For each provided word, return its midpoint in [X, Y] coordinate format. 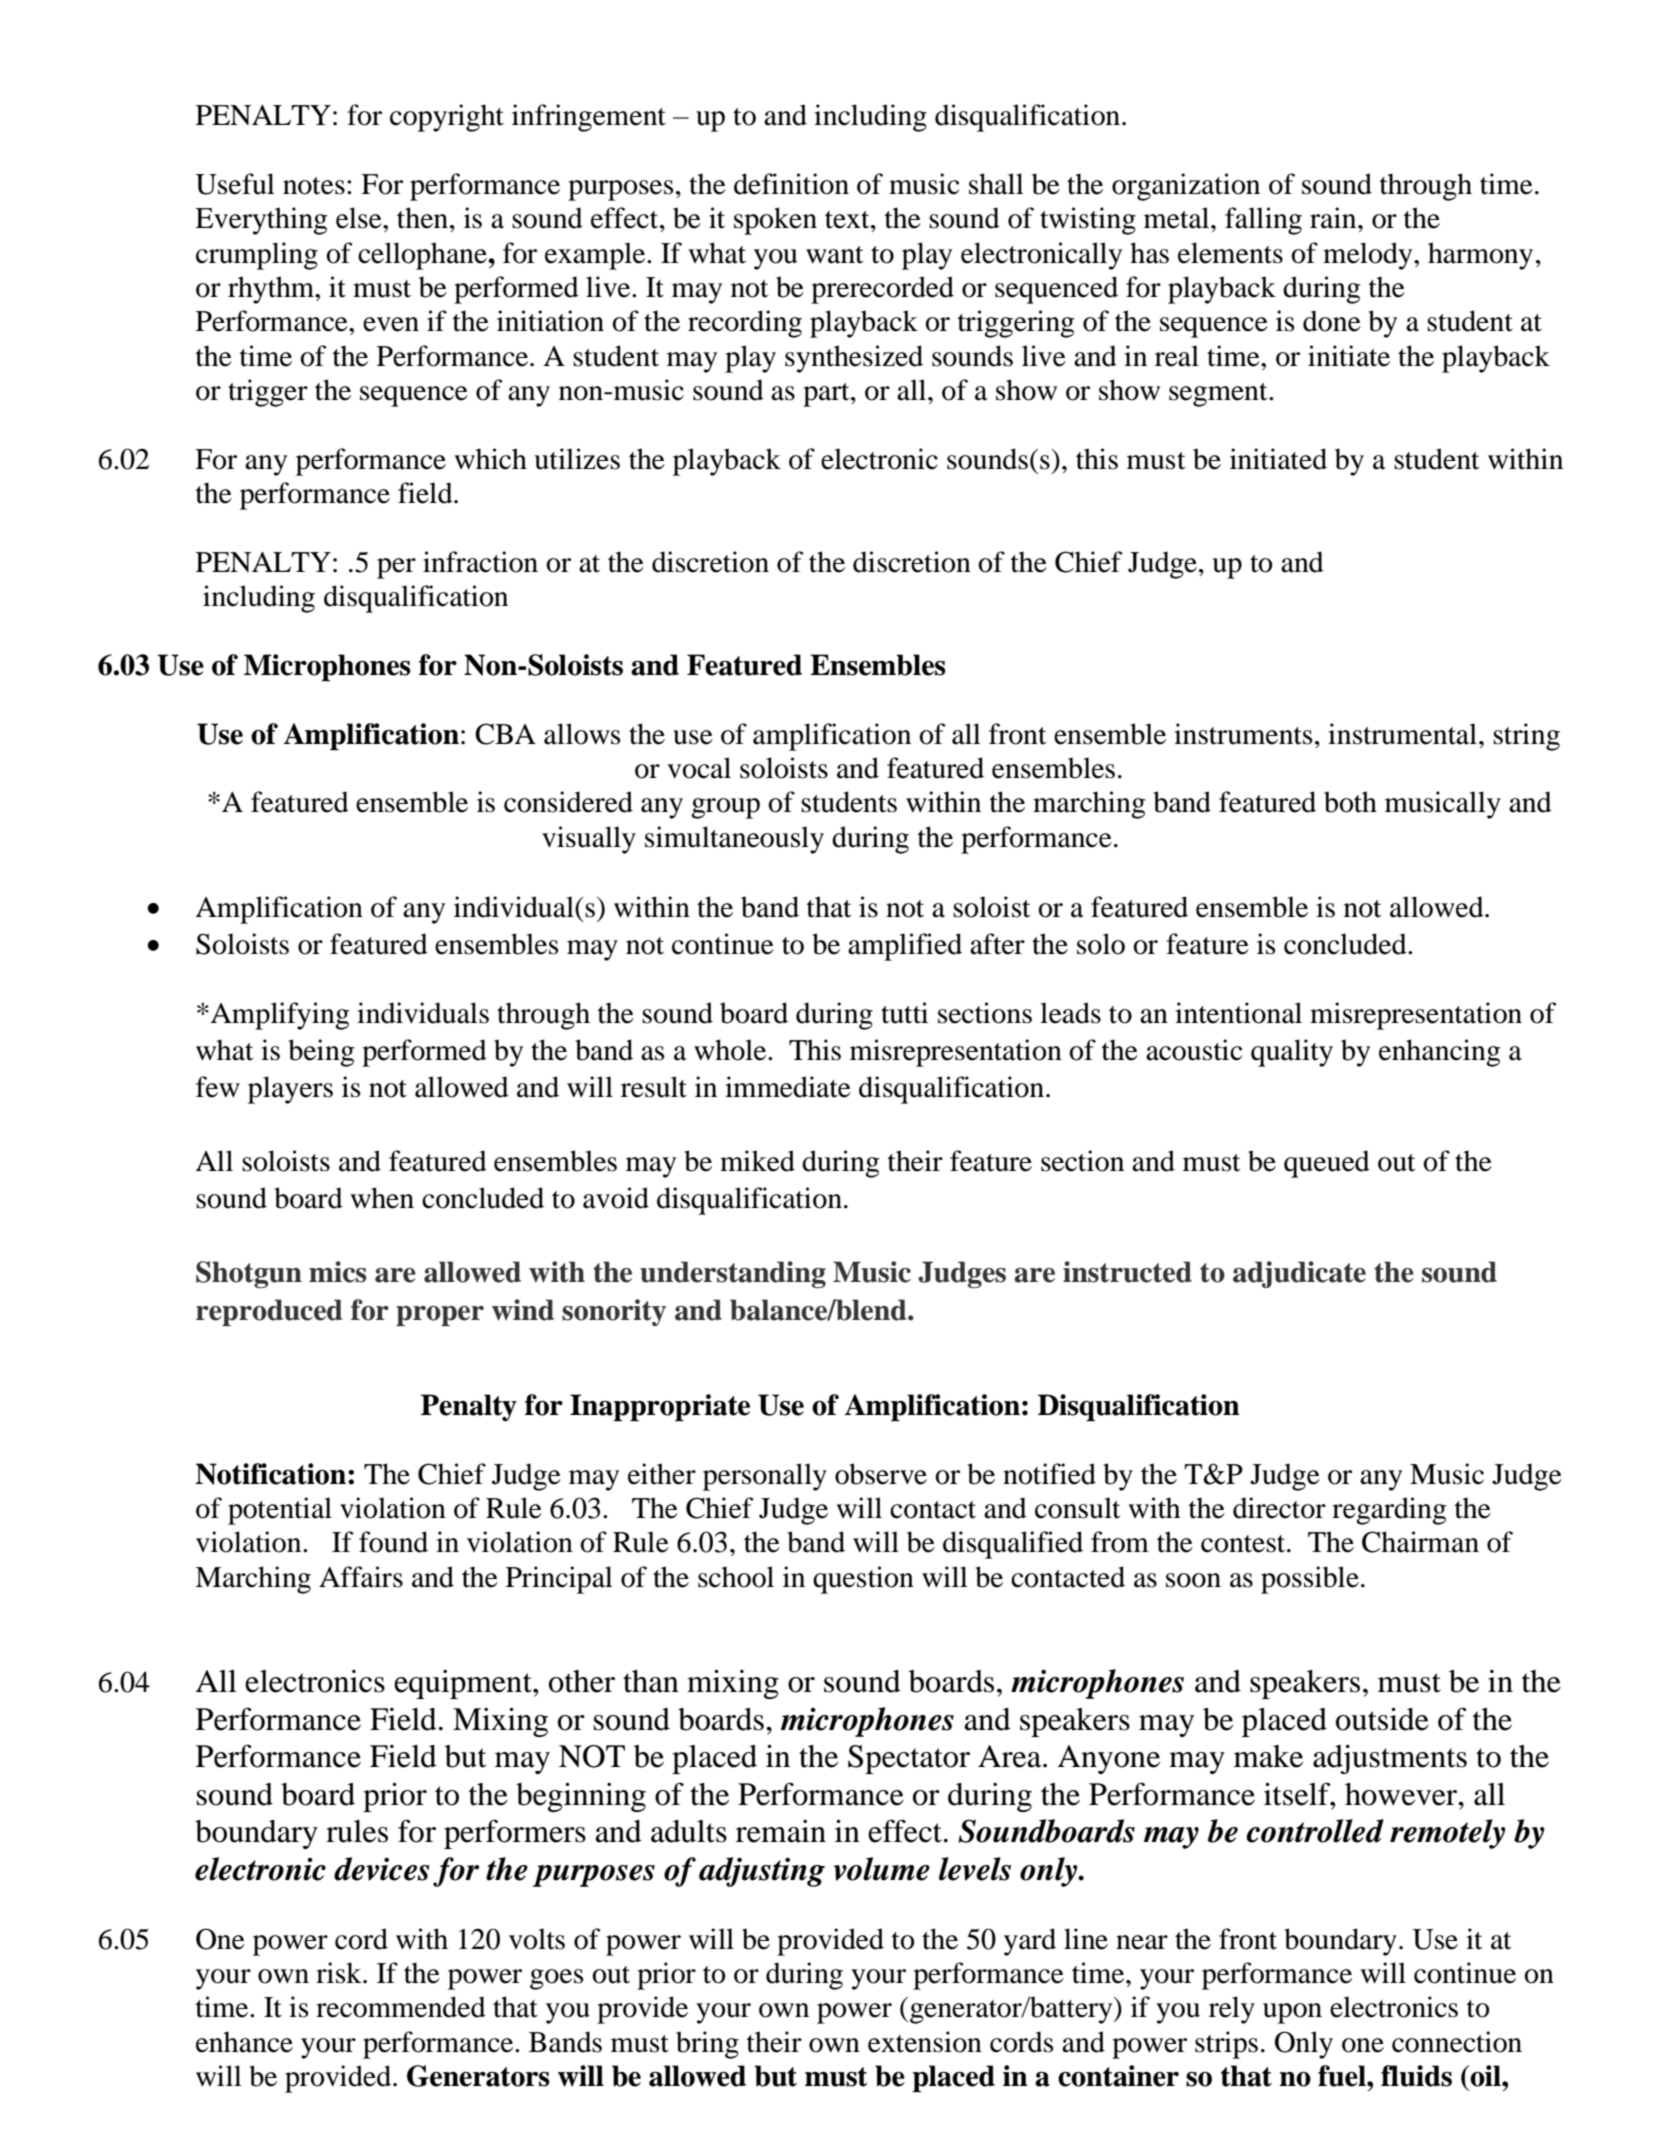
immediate [788, 1087]
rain [1334, 218]
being [321, 1053]
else [360, 218]
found [393, 1542]
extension [925, 2042]
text [848, 220]
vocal [699, 768]
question [863, 1580]
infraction [480, 562]
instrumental [1402, 734]
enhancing [1439, 1053]
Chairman [1420, 1542]
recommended [401, 2007]
